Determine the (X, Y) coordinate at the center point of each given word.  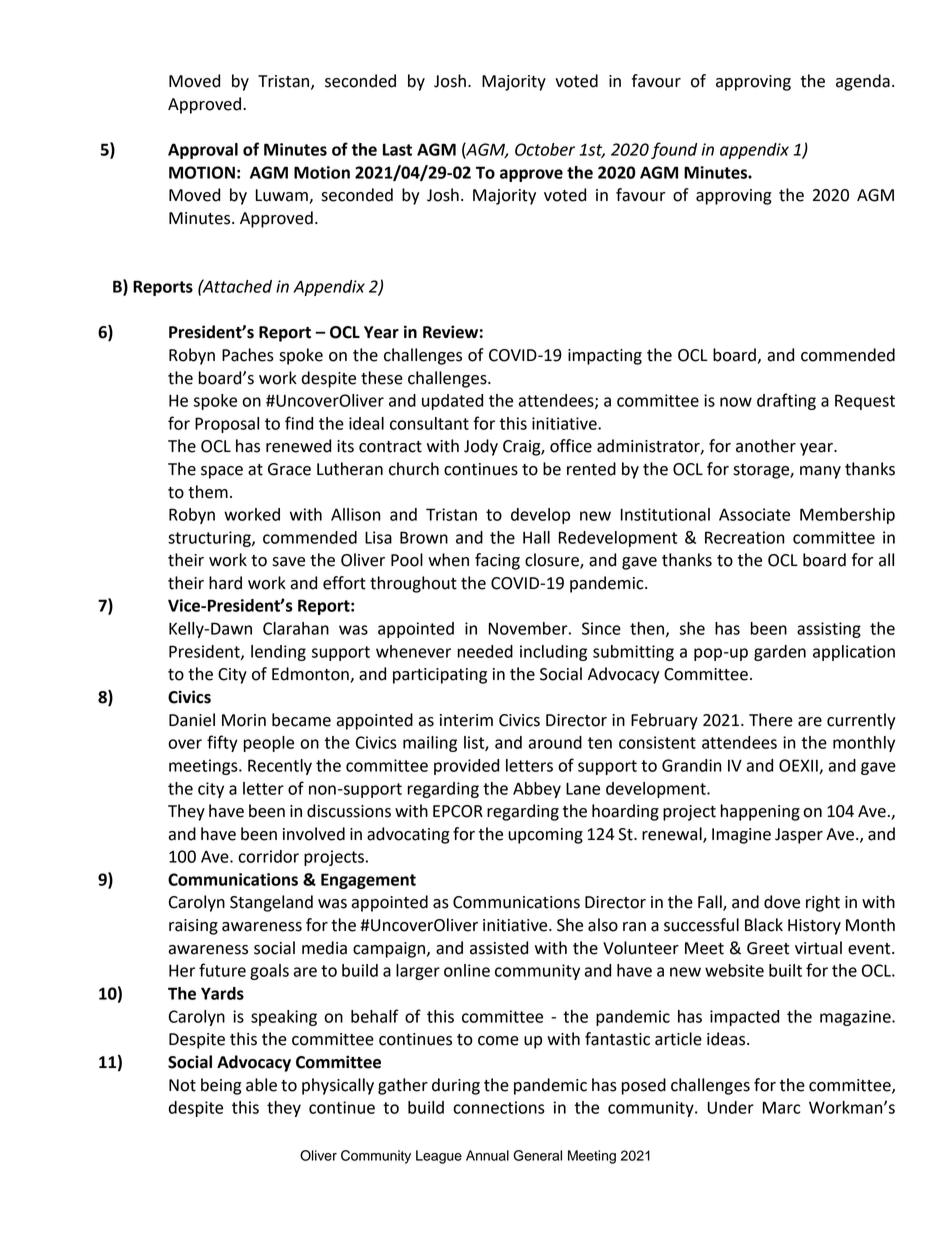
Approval (203, 151)
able (261, 1085)
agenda (863, 82)
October (545, 149)
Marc (781, 1107)
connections (499, 1107)
